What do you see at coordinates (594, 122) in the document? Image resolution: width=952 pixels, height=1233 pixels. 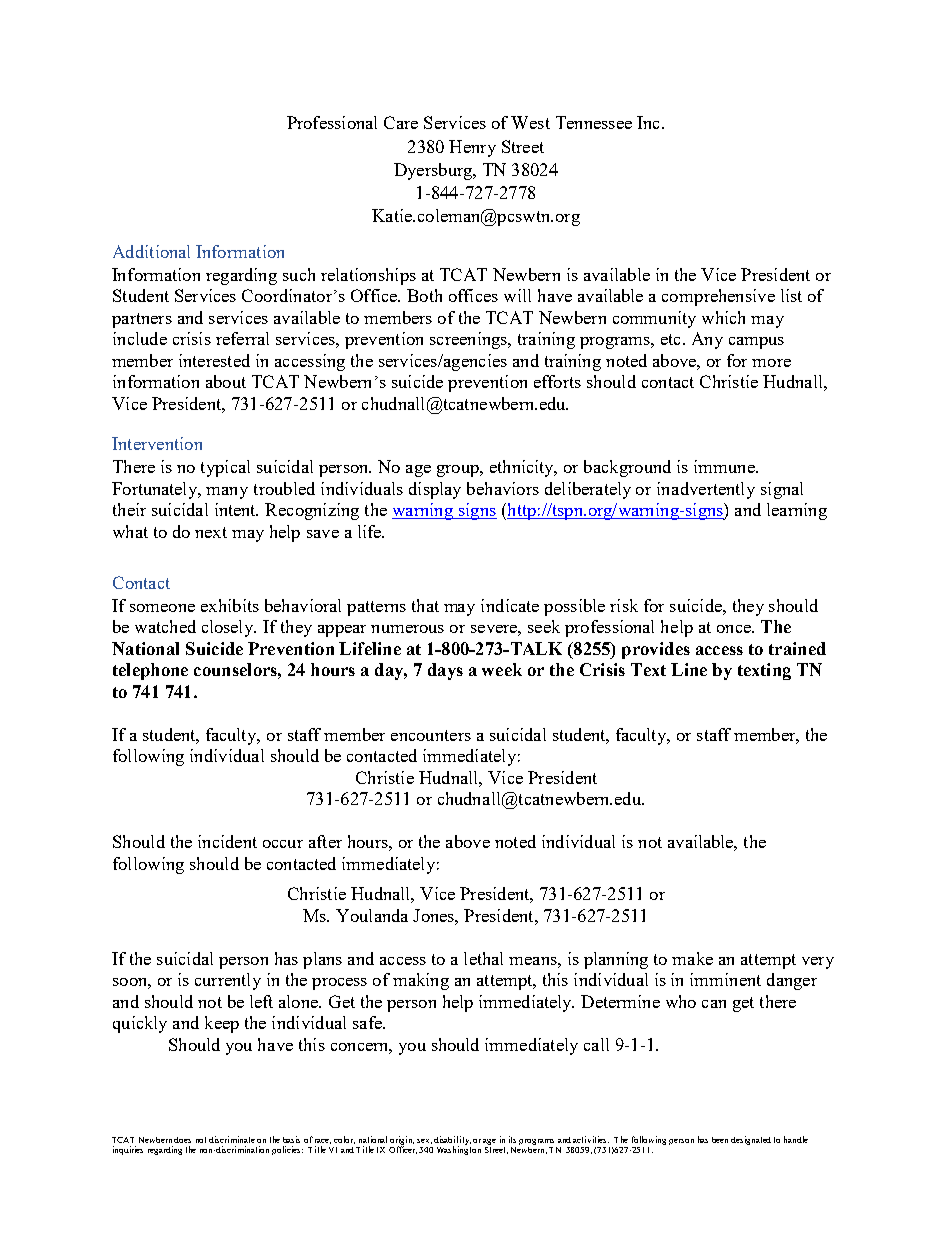 I see `Tennessee` at bounding box center [594, 122].
